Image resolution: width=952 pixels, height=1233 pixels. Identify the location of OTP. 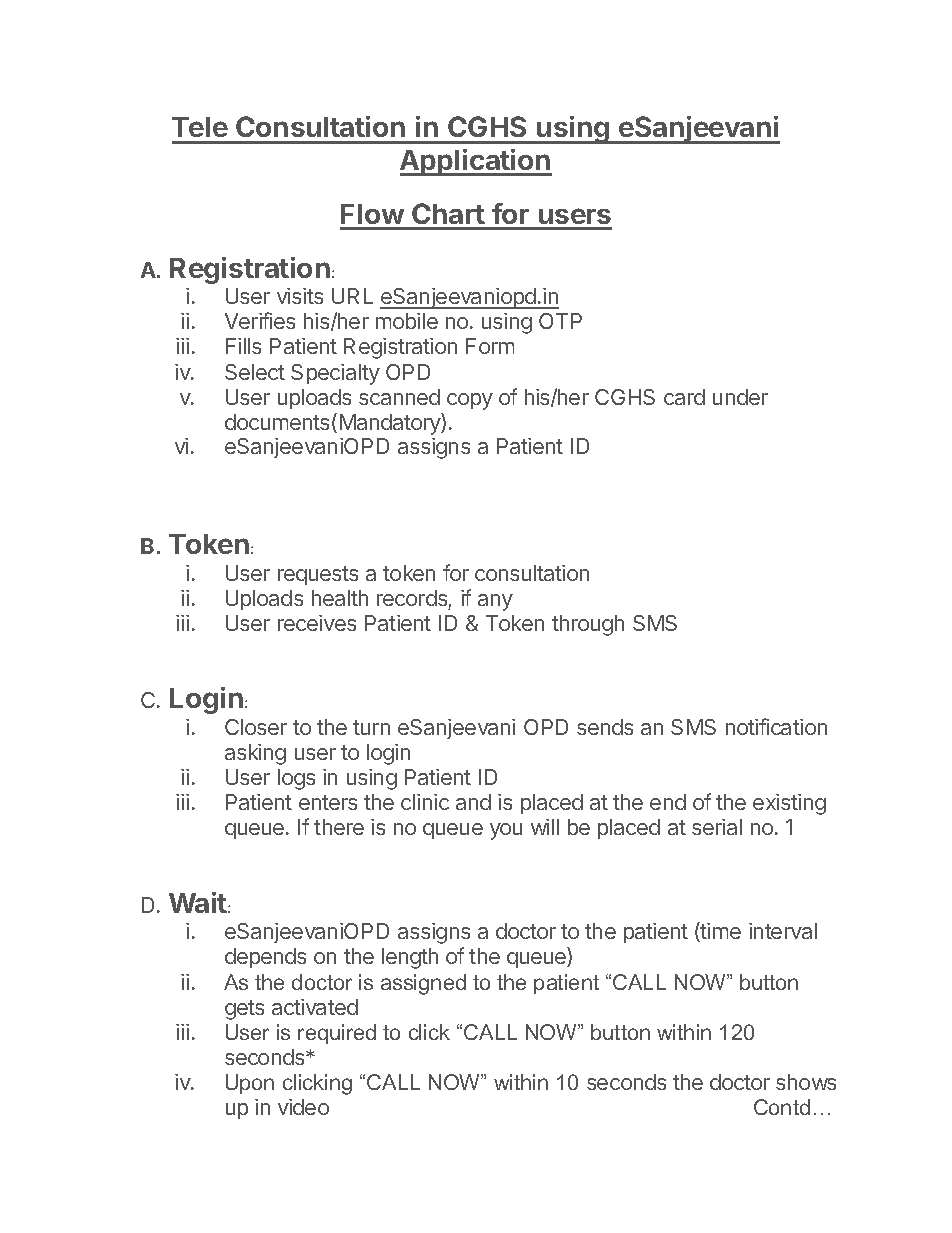
(560, 321).
